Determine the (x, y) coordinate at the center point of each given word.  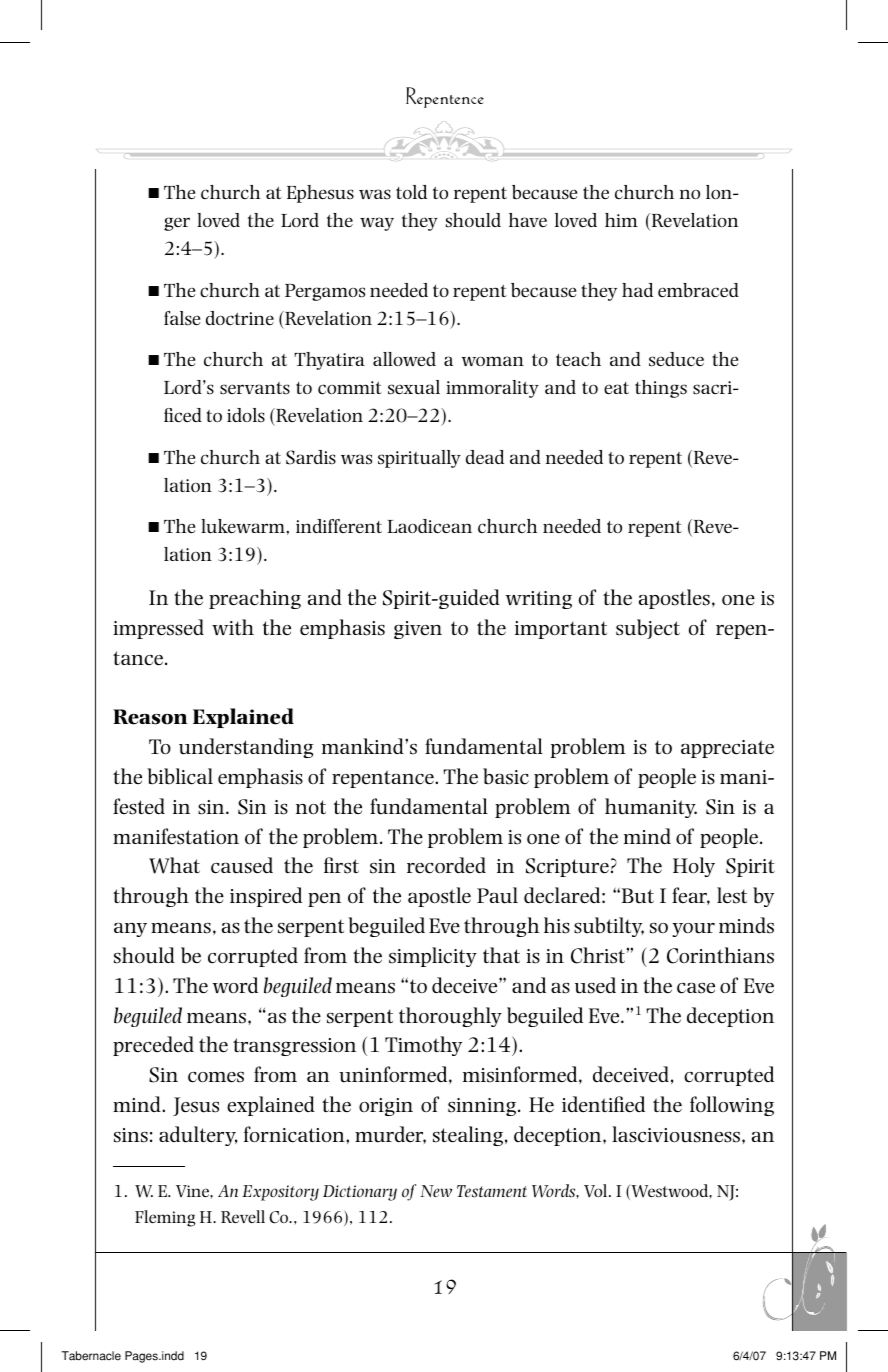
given (418, 630)
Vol (597, 1191)
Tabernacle (91, 1356)
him (621, 220)
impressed (158, 629)
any (130, 930)
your (693, 930)
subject (648, 629)
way (377, 224)
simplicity (433, 957)
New (436, 1191)
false (182, 318)
